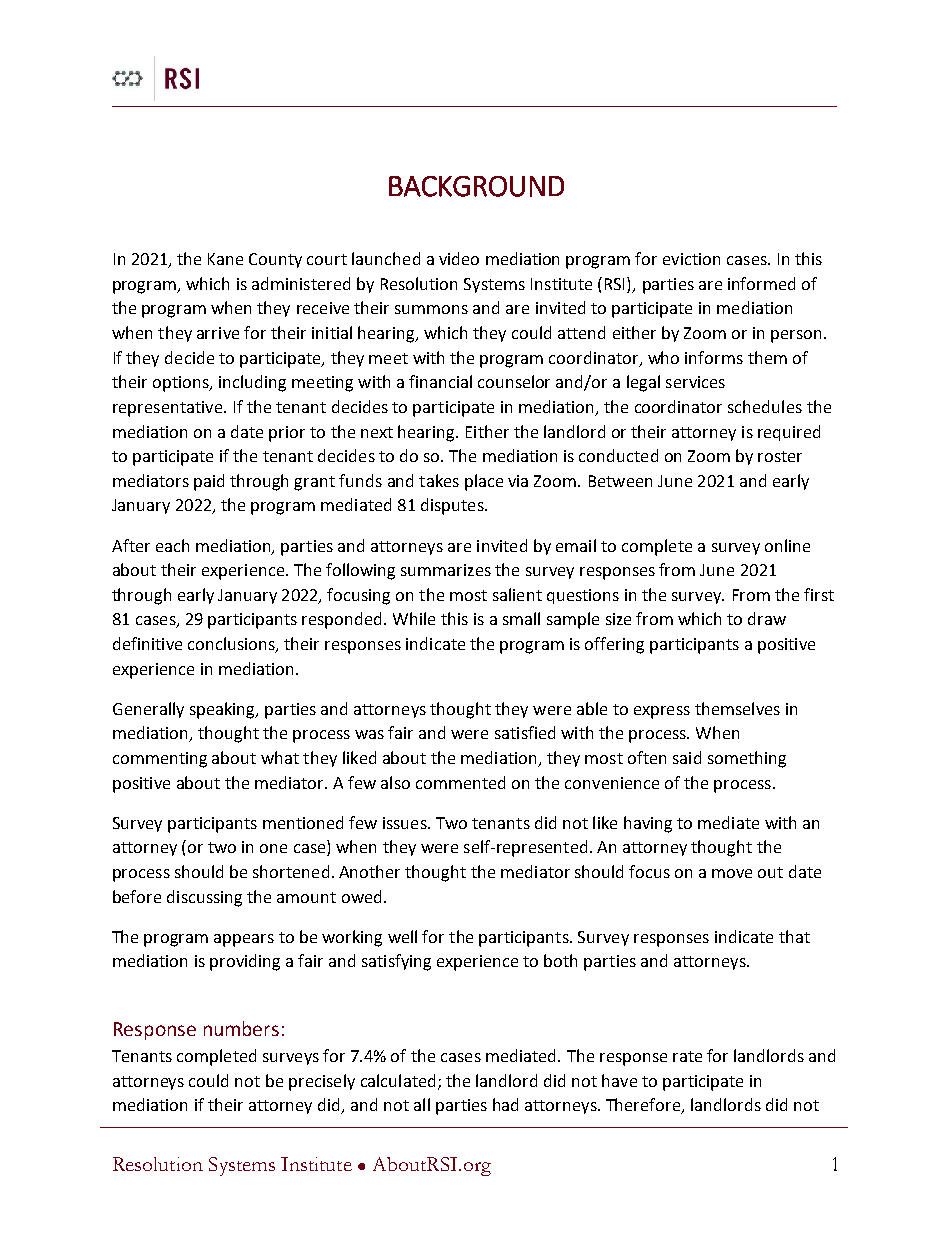 The width and height of the image is (952, 1233). What do you see at coordinates (484, 482) in the image?
I see `place` at bounding box center [484, 482].
